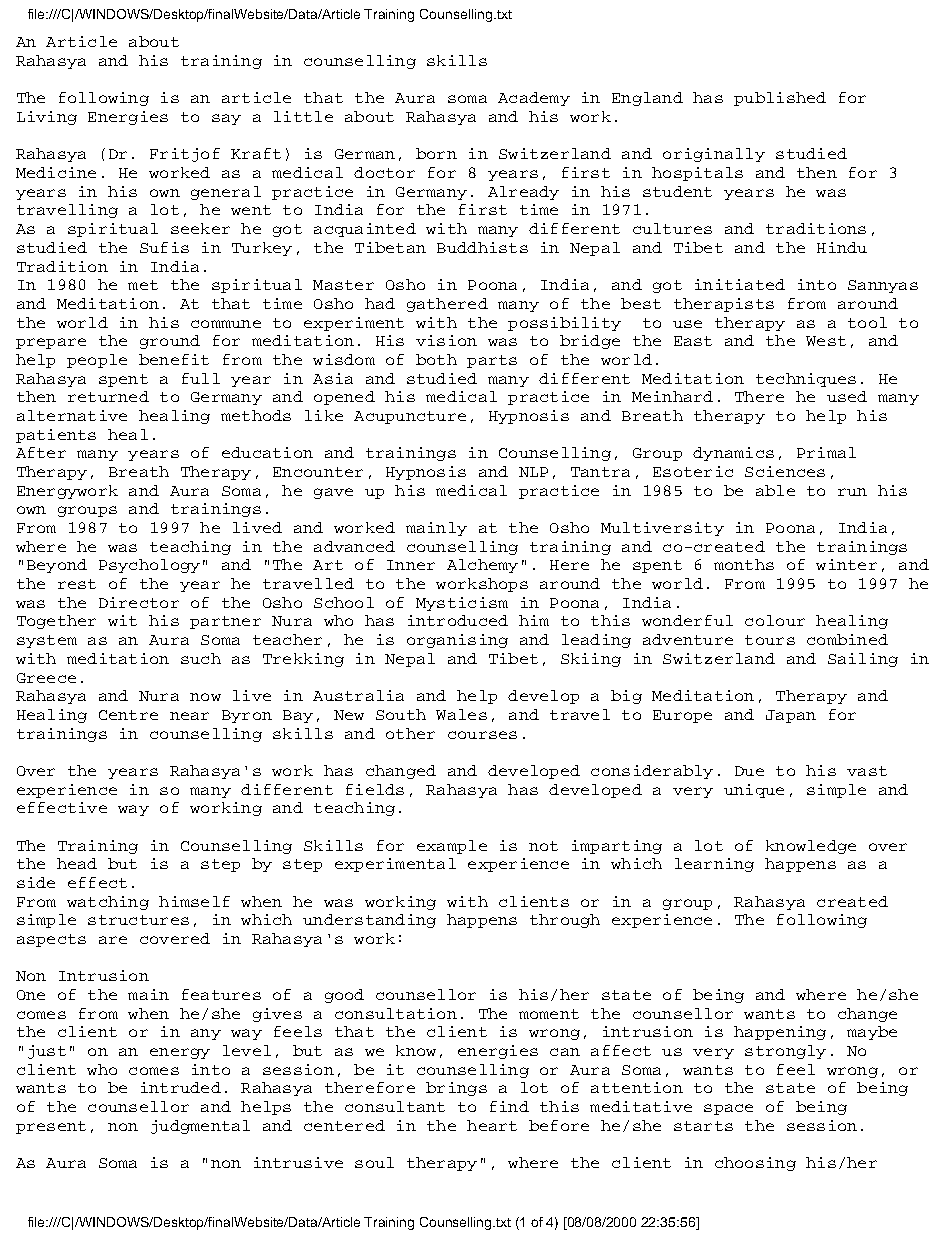 The width and height of the screenshot is (952, 1233). Describe the element at coordinates (457, 641) in the screenshot. I see `organising` at that location.
